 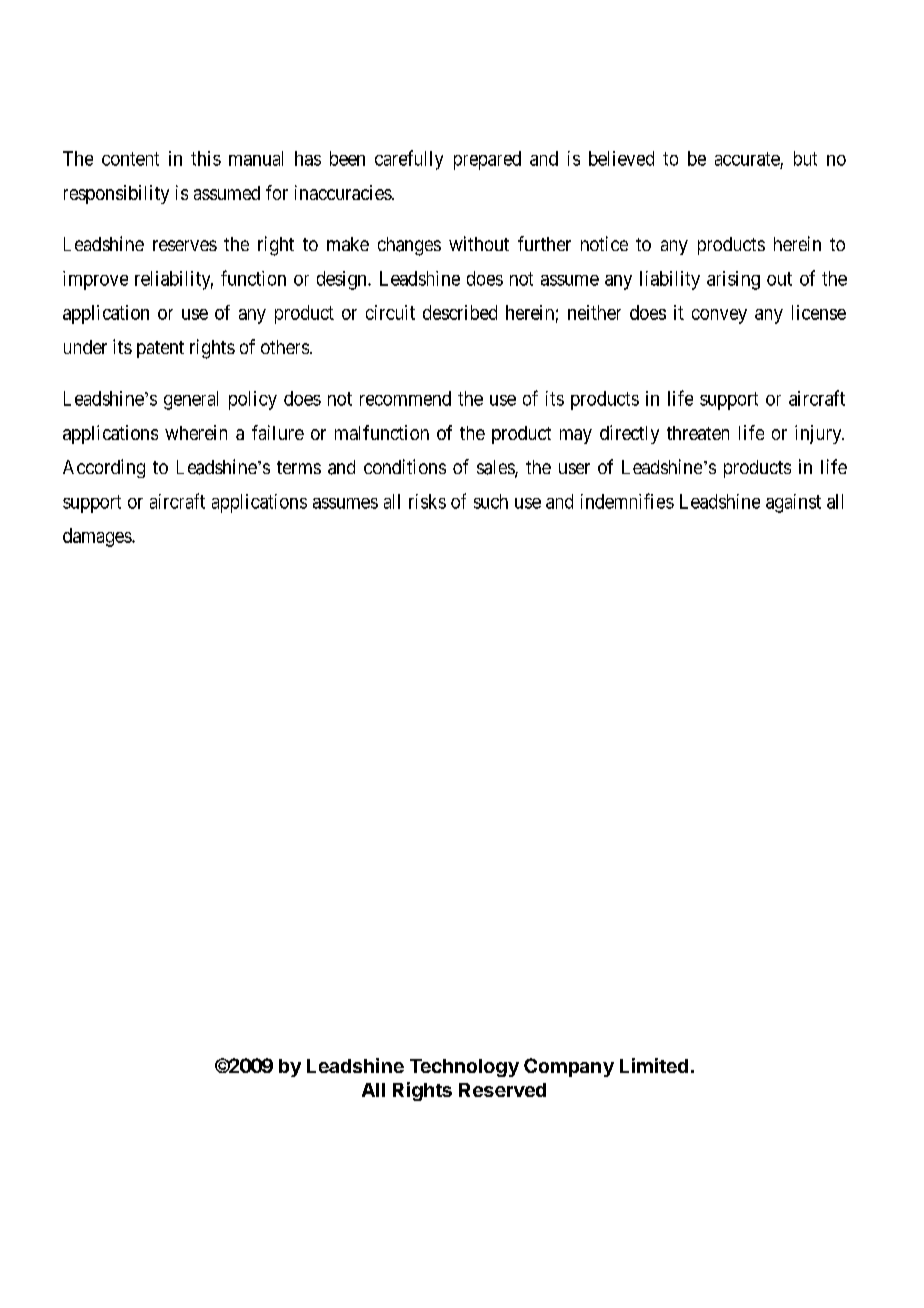 I want to click on Reserved, so click(x=502, y=1090).
